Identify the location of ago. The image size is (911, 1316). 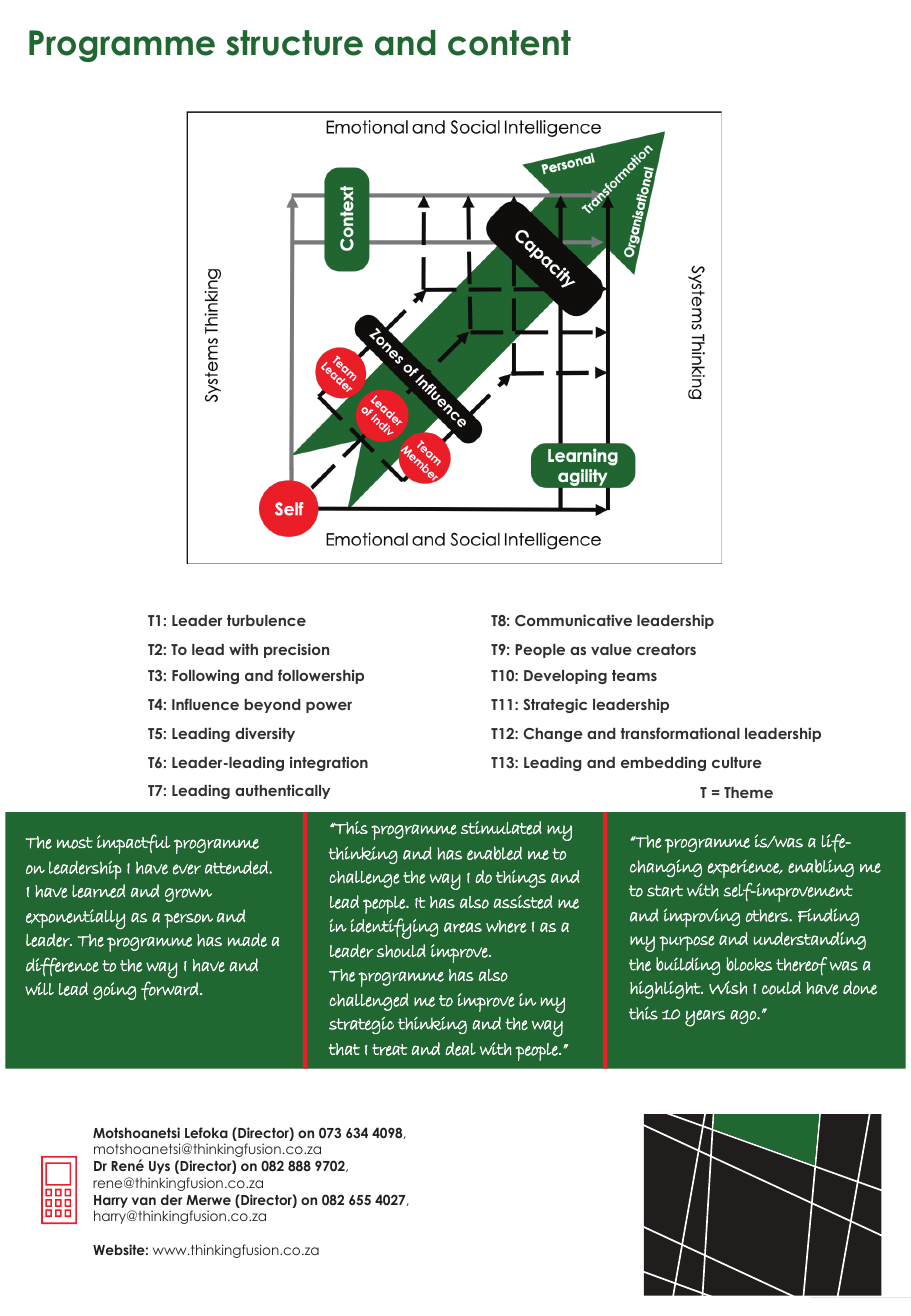
(744, 1017).
